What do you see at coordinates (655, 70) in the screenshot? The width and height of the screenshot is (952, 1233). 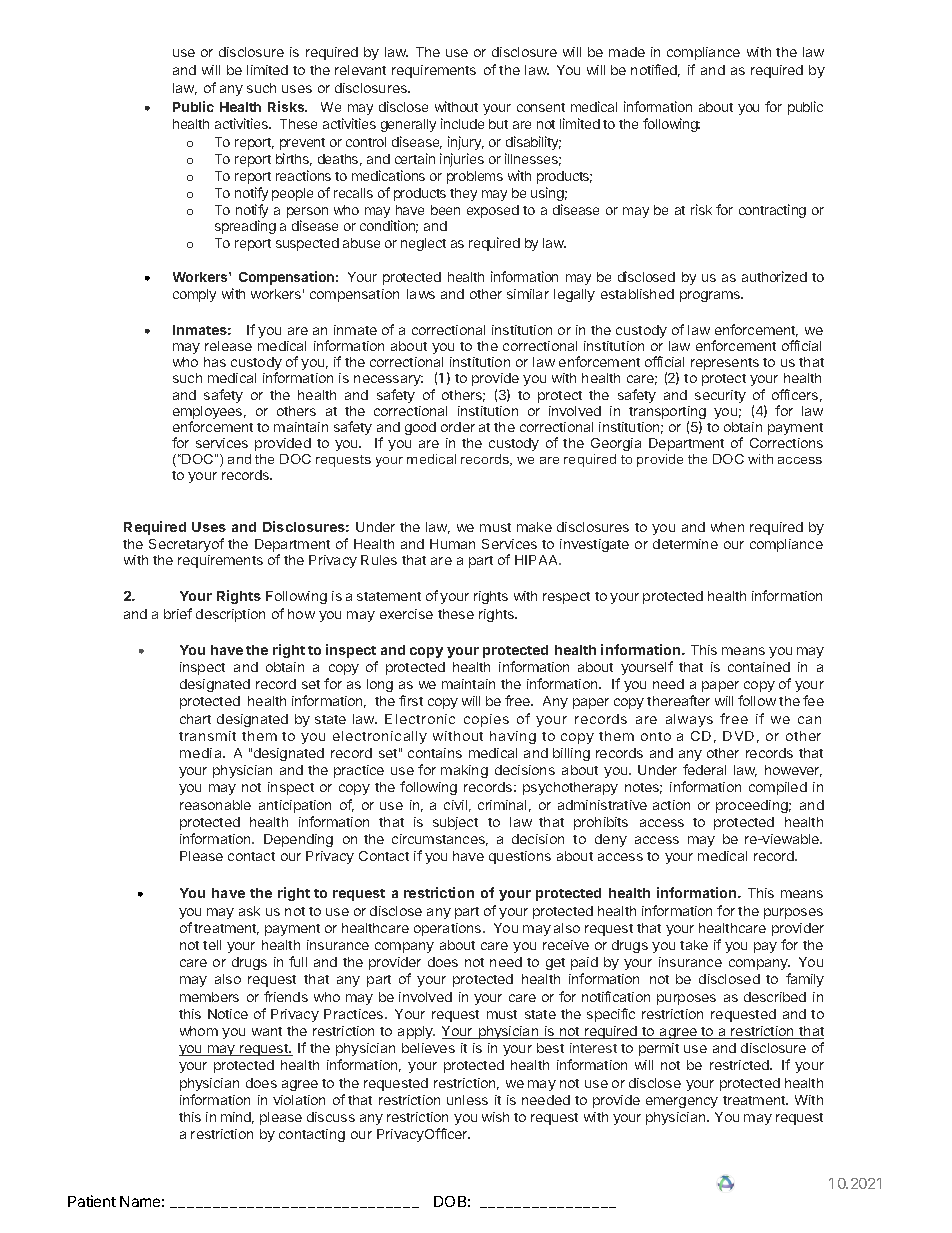 I see `notified` at bounding box center [655, 70].
